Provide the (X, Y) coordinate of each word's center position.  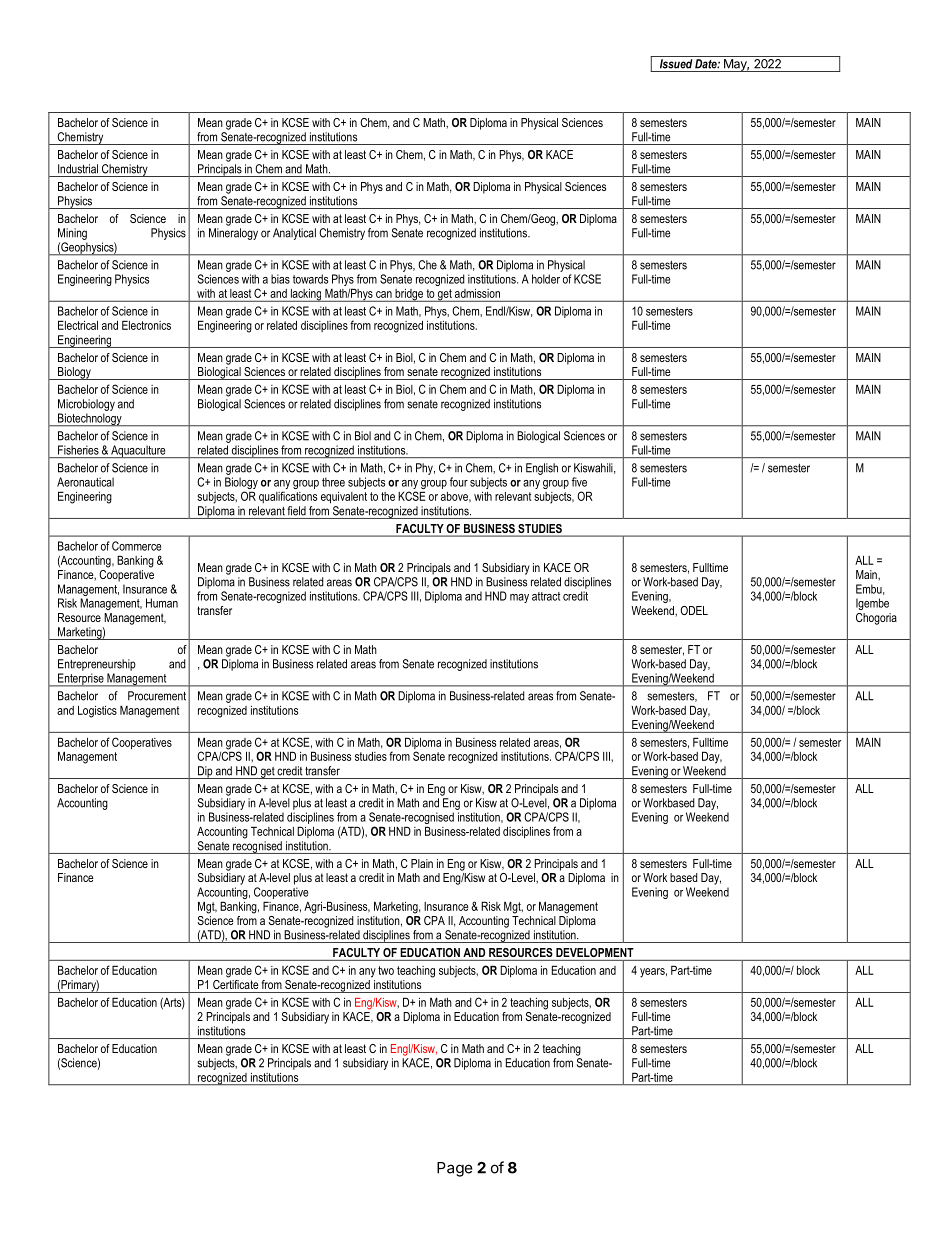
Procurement (157, 696)
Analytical (294, 234)
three (333, 482)
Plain (422, 863)
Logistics (97, 711)
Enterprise (81, 680)
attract (546, 596)
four (459, 482)
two (386, 970)
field (296, 511)
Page (455, 1169)
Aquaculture (138, 451)
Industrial (78, 169)
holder (546, 279)
